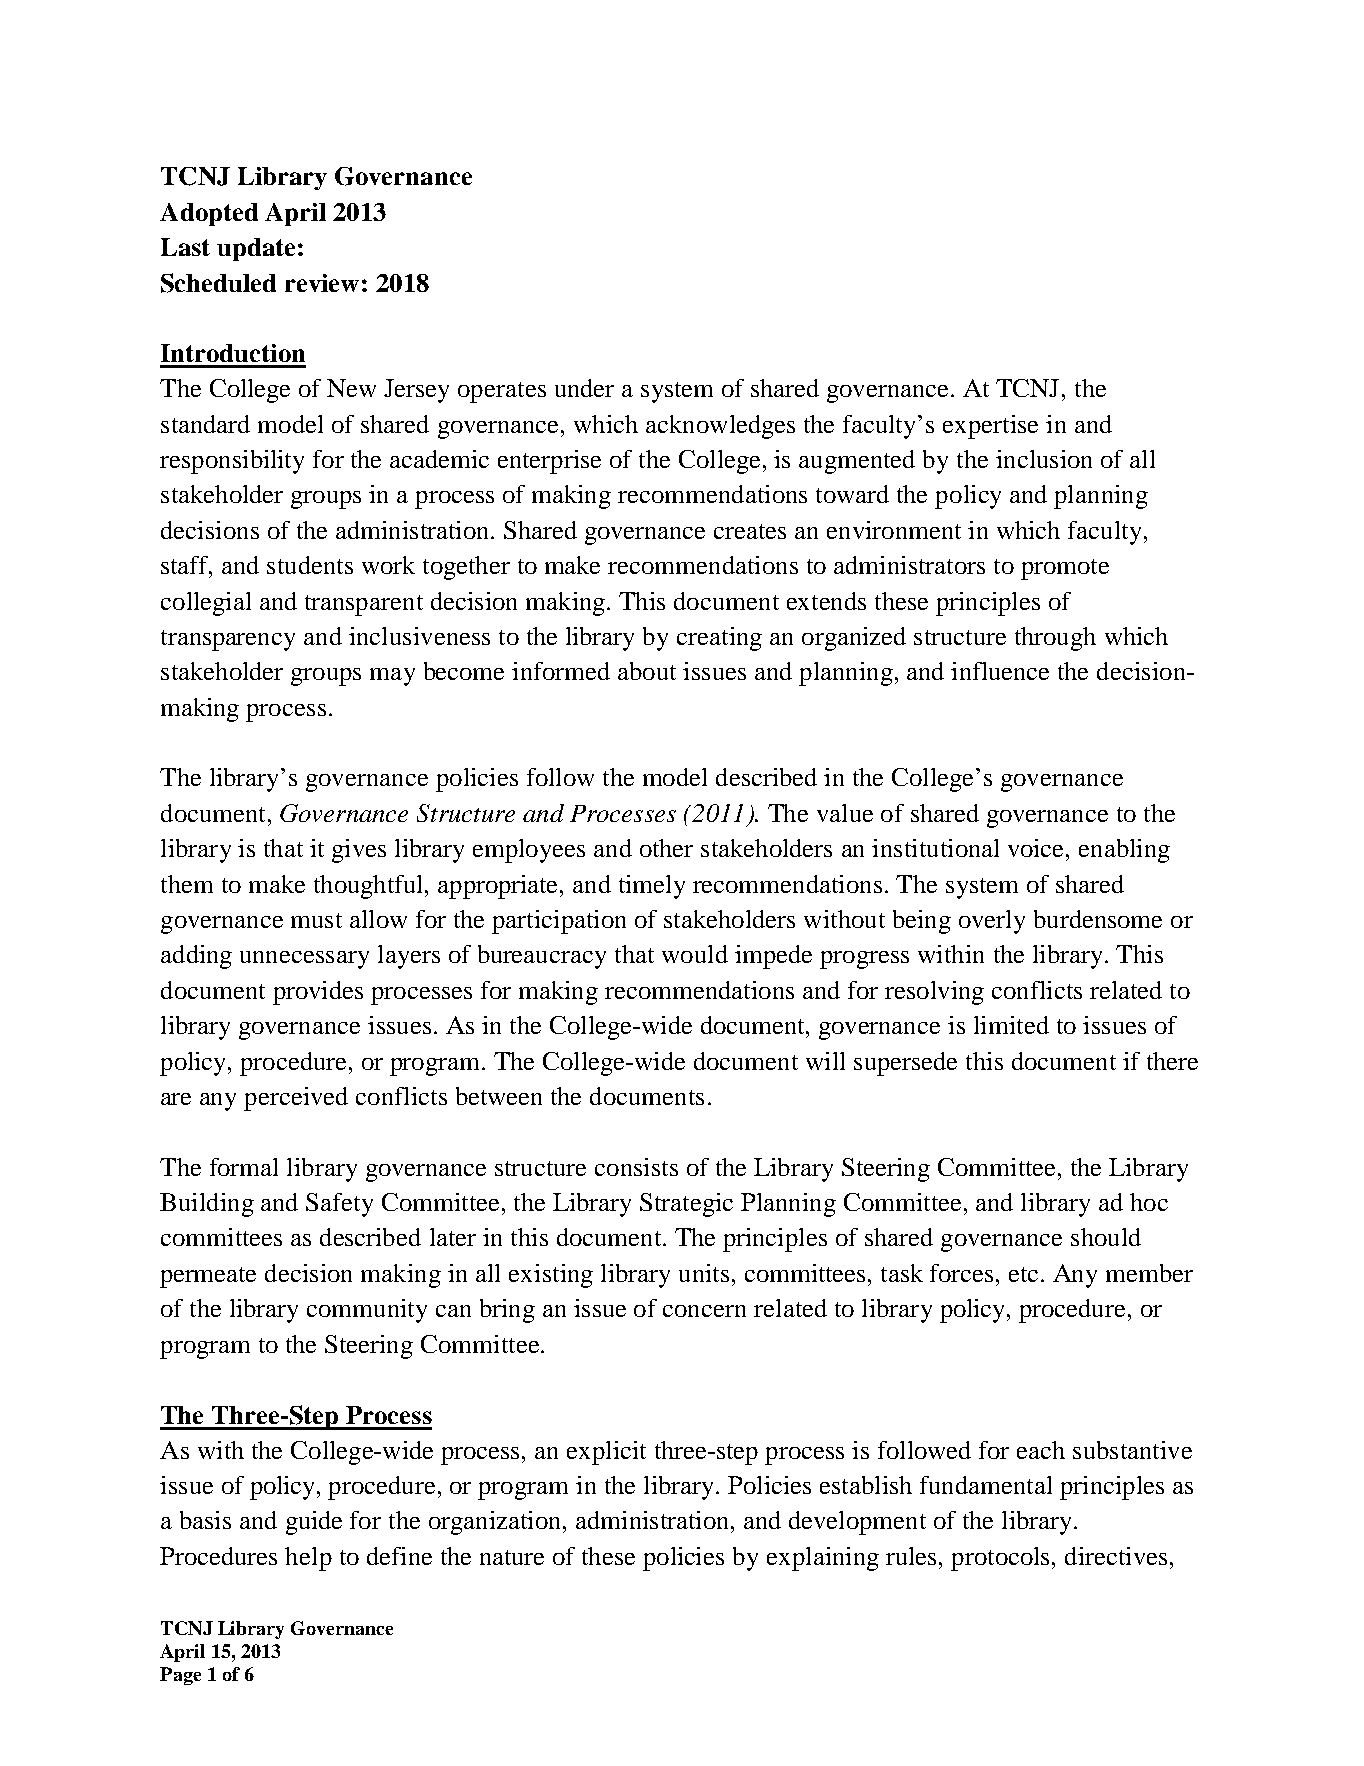 This screenshot has height=1766, width=1364. What do you see at coordinates (1098, 919) in the screenshot?
I see `burdensome` at bounding box center [1098, 919].
